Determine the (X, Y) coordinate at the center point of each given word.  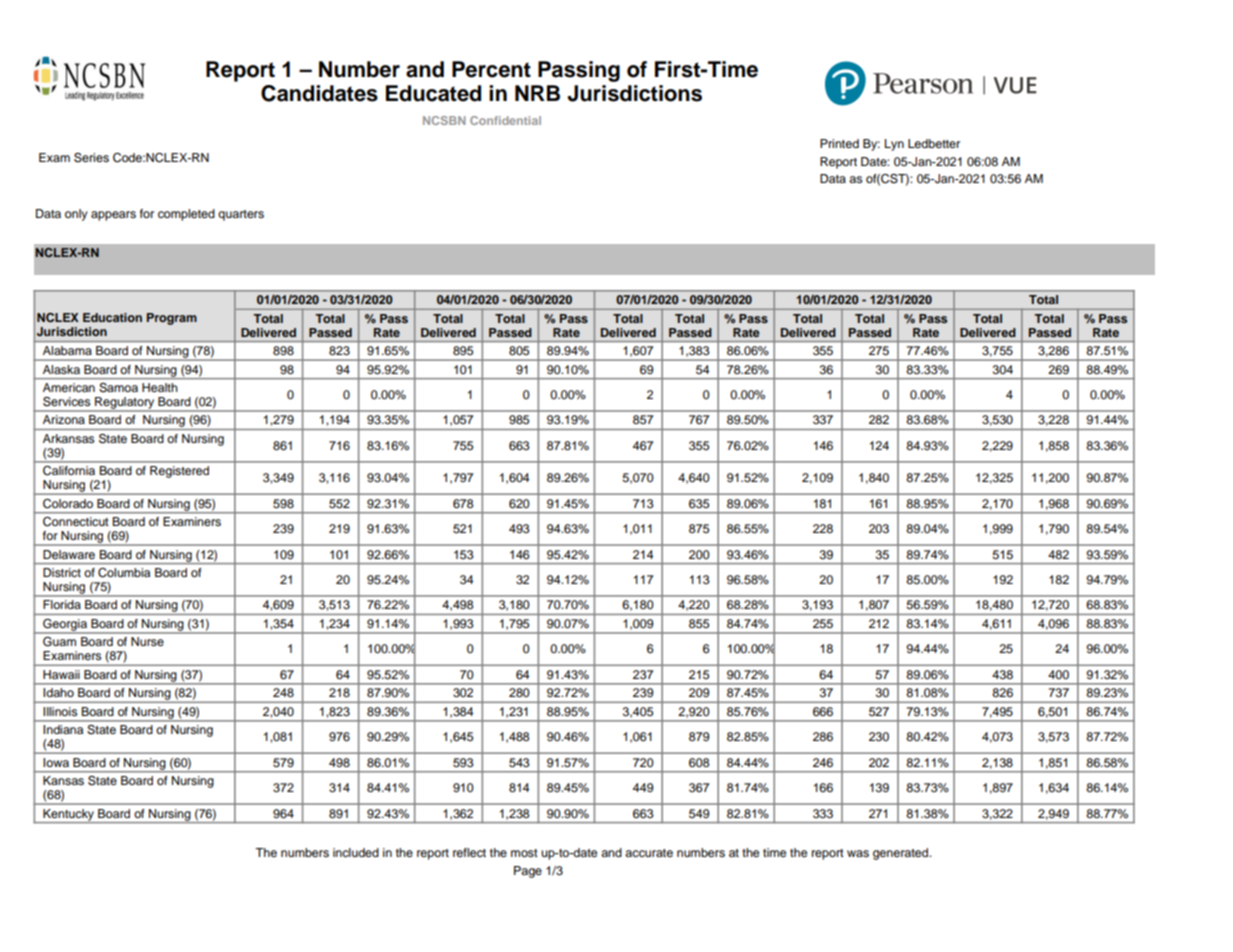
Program (172, 319)
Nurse (147, 641)
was (858, 853)
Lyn (894, 145)
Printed (839, 143)
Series (91, 158)
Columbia (124, 572)
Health (160, 387)
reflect (469, 852)
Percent (491, 69)
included (356, 852)
